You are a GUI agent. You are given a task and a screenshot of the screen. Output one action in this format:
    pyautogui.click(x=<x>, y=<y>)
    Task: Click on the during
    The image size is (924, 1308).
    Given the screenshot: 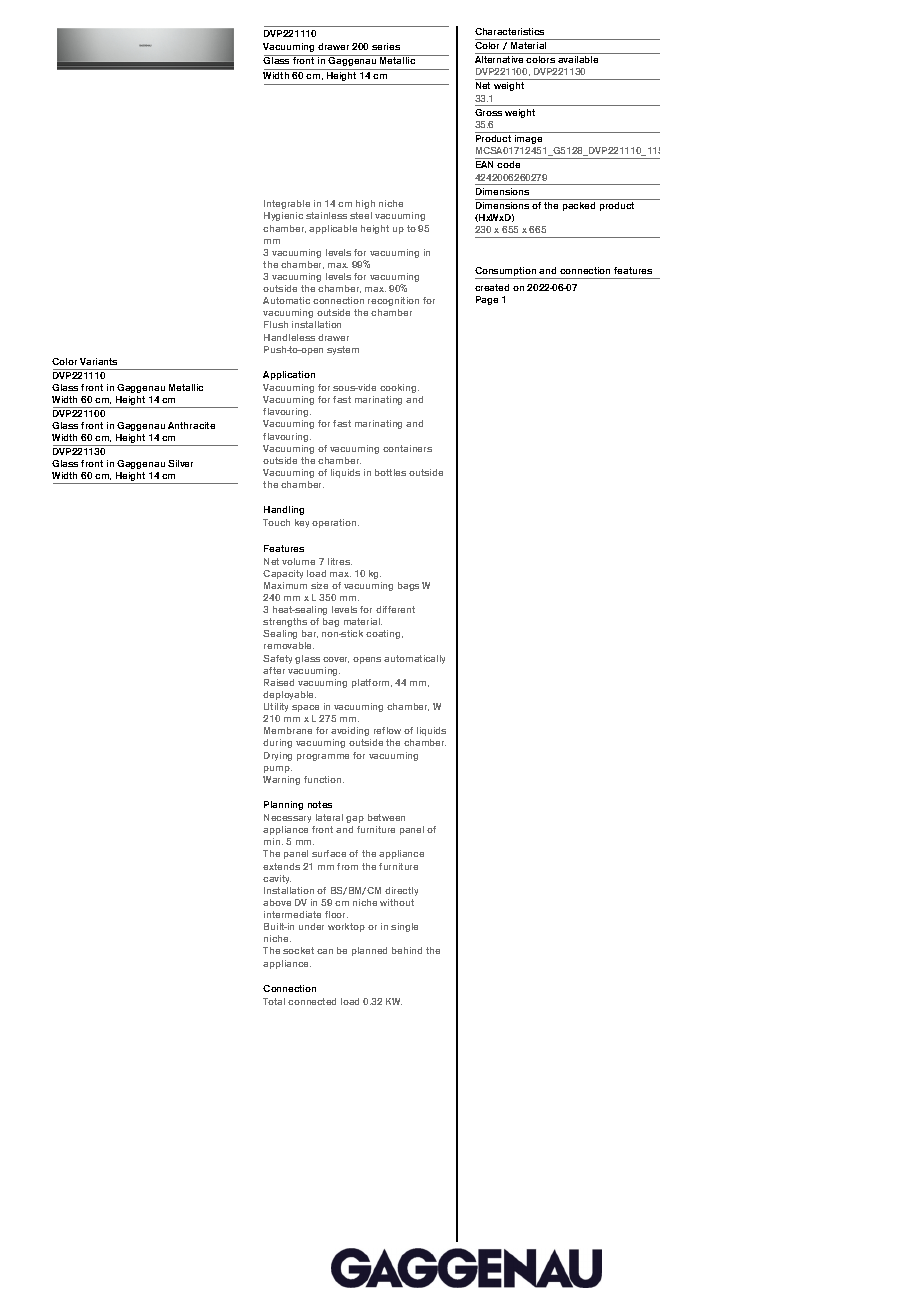 What is the action you would take?
    pyautogui.click(x=277, y=743)
